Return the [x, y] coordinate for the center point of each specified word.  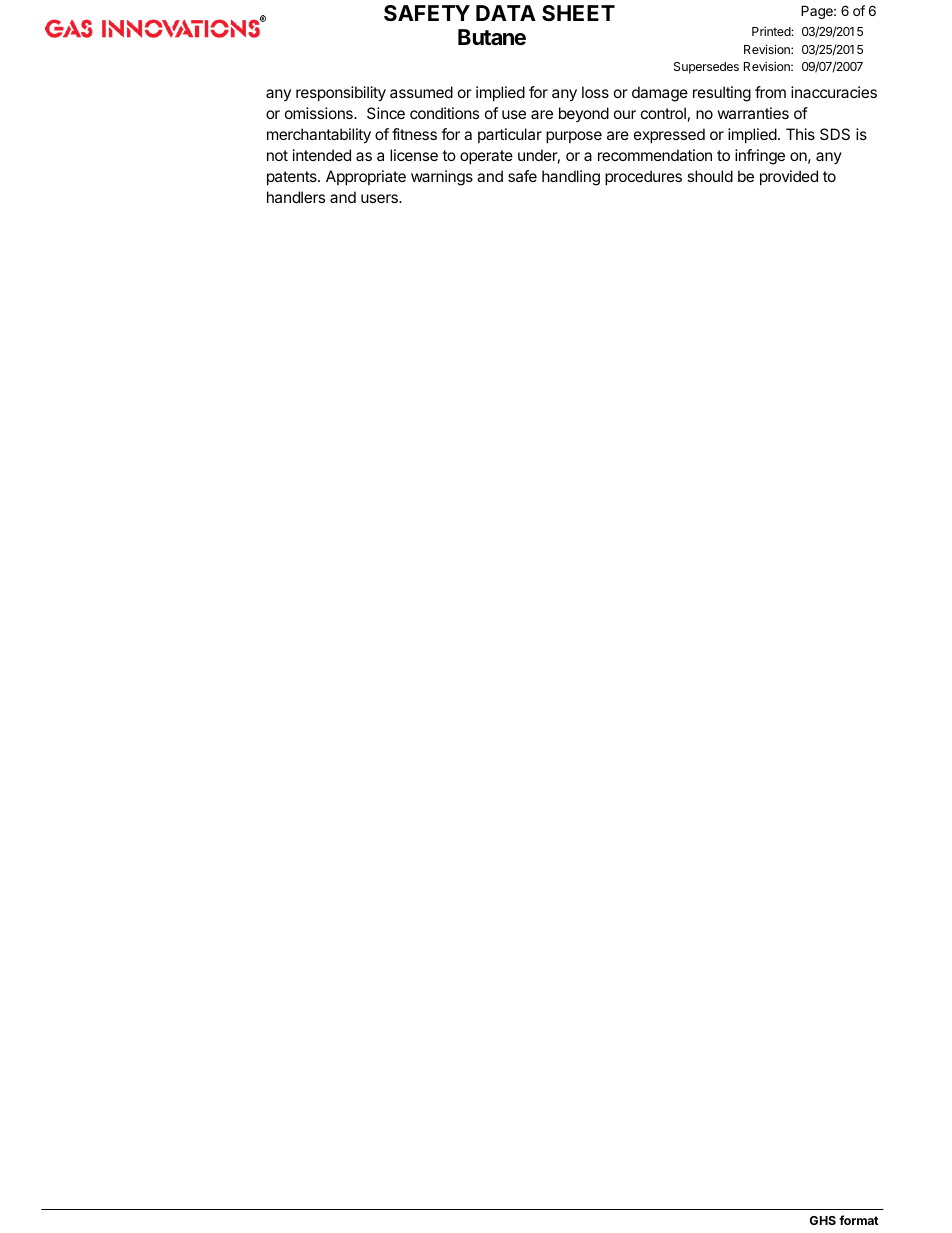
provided [789, 177]
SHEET [578, 13]
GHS [823, 1220]
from [770, 92]
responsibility [341, 94]
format [859, 1220]
